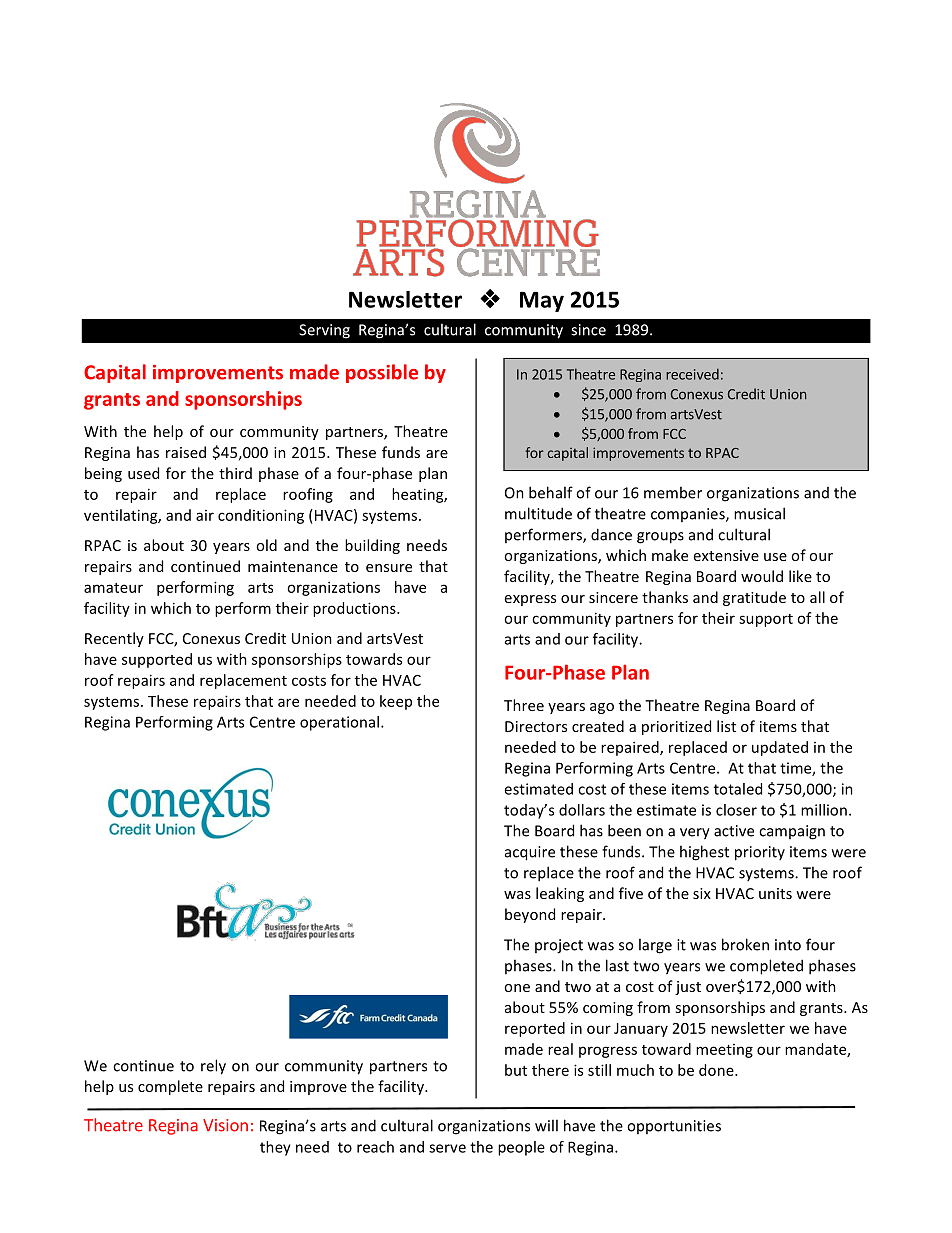 The width and height of the screenshot is (952, 1233). What do you see at coordinates (225, 1125) in the screenshot?
I see `Vision` at bounding box center [225, 1125].
